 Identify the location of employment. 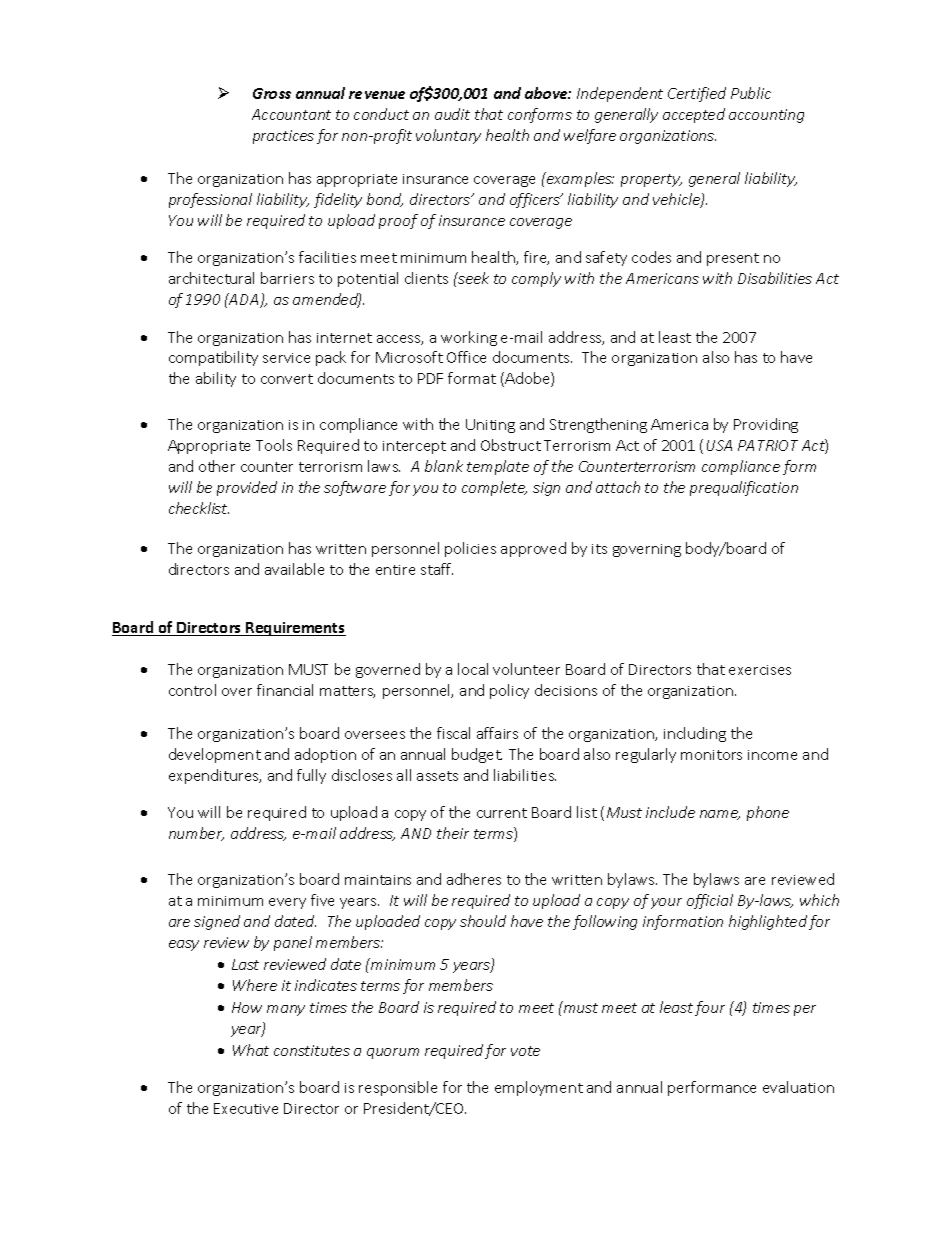
(539, 1088).
